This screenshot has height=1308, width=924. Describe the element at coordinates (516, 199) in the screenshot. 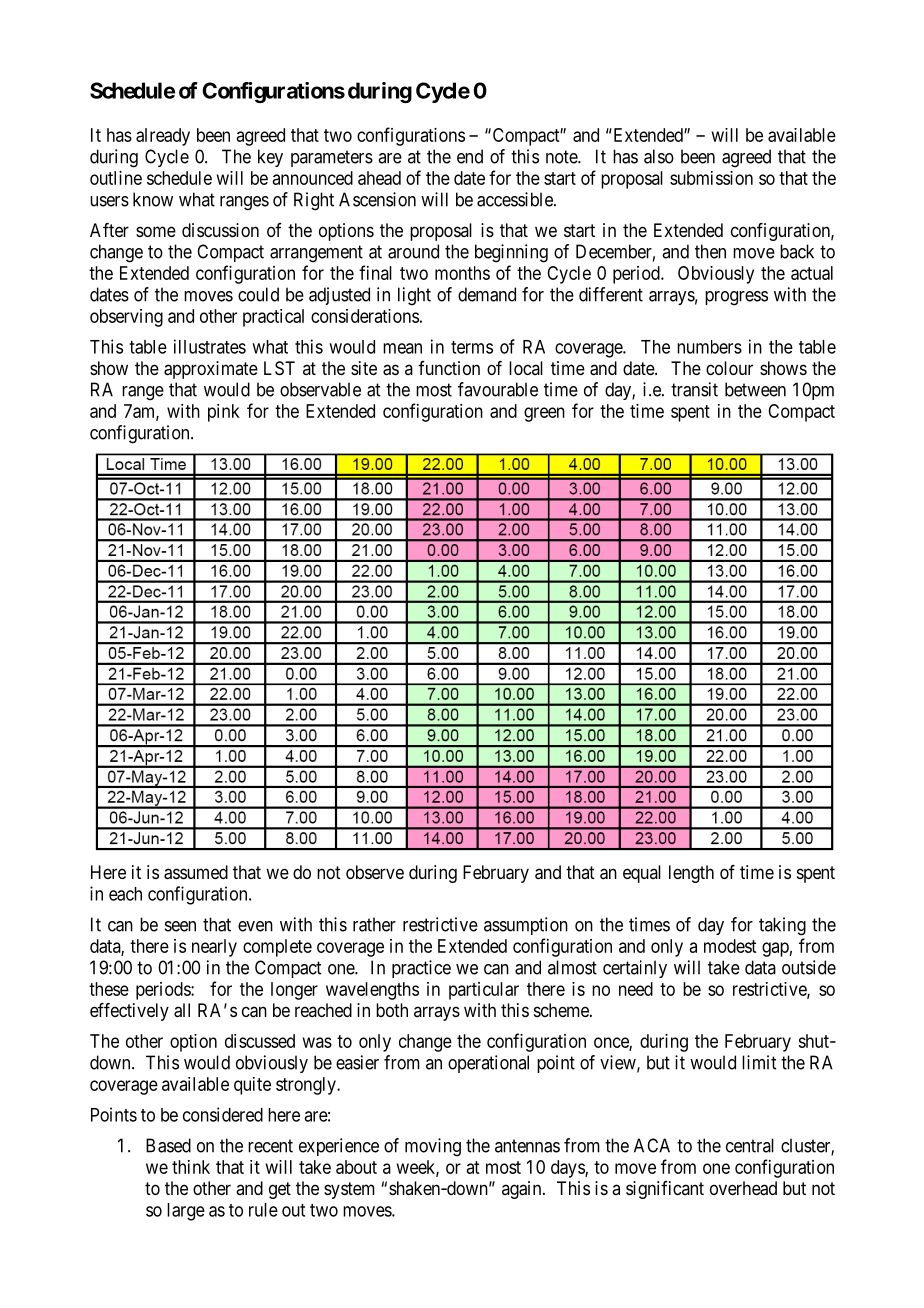

I see `accessible` at that location.
